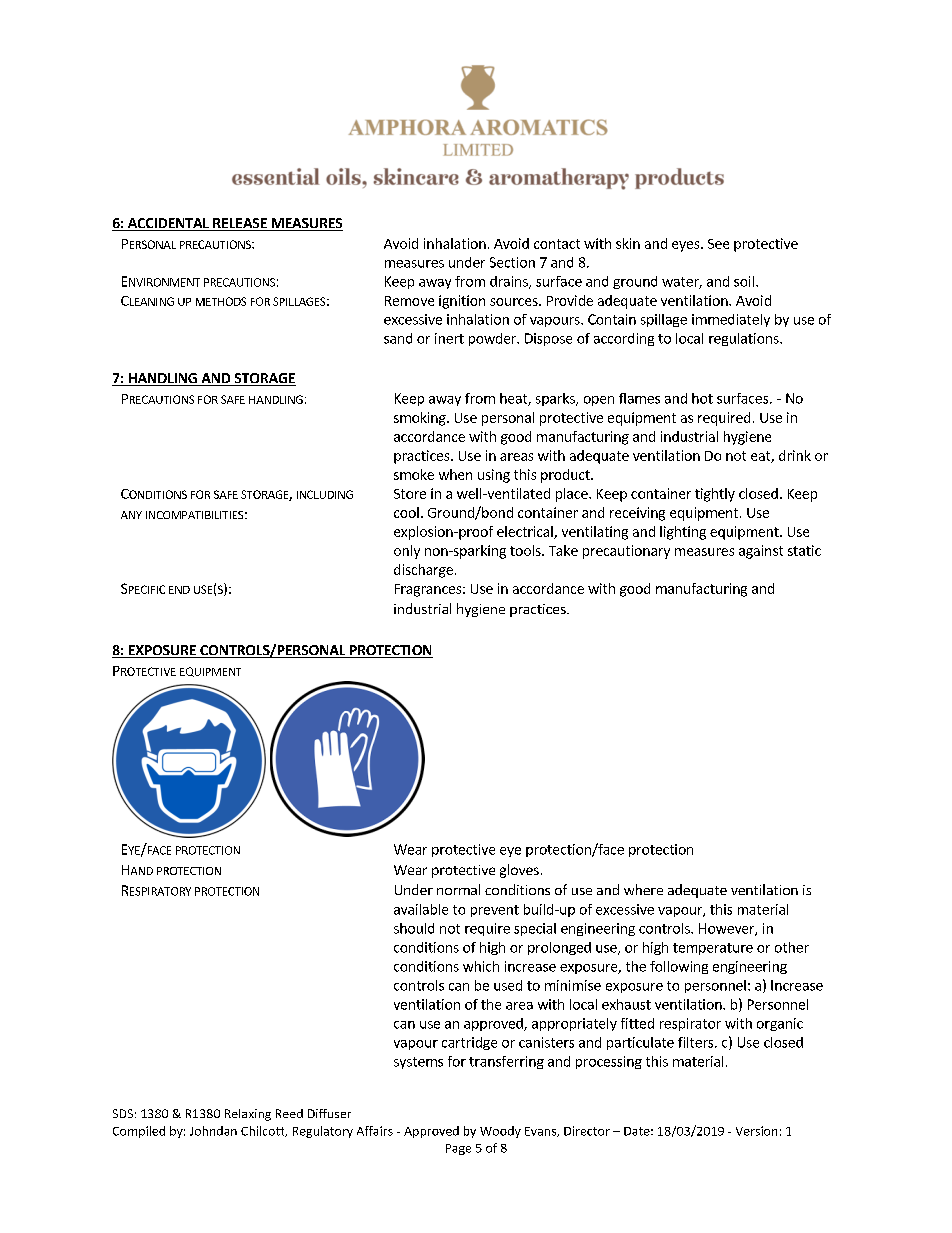  I want to click on normal, so click(458, 889).
